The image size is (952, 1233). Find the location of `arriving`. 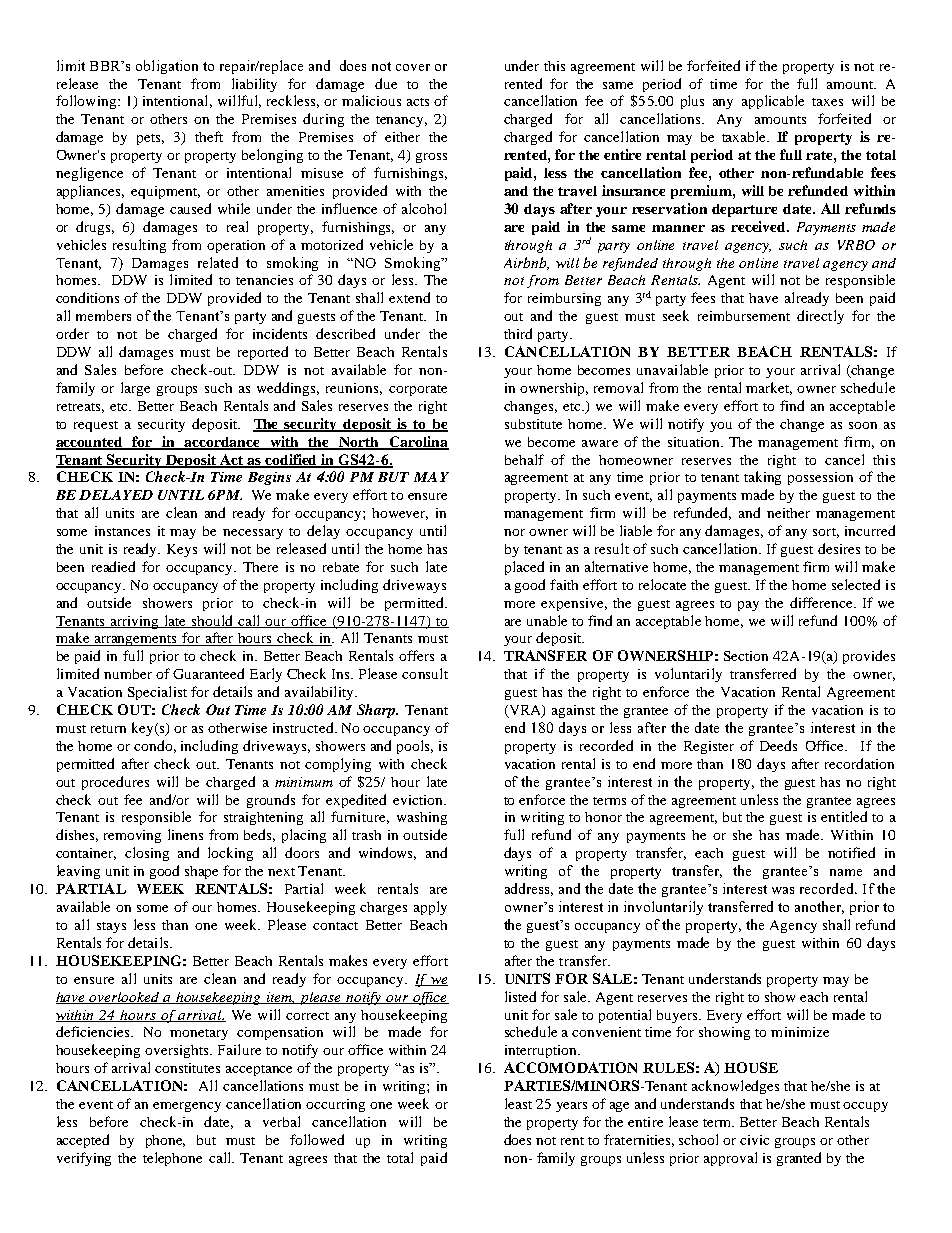

arriving is located at coordinates (134, 622).
